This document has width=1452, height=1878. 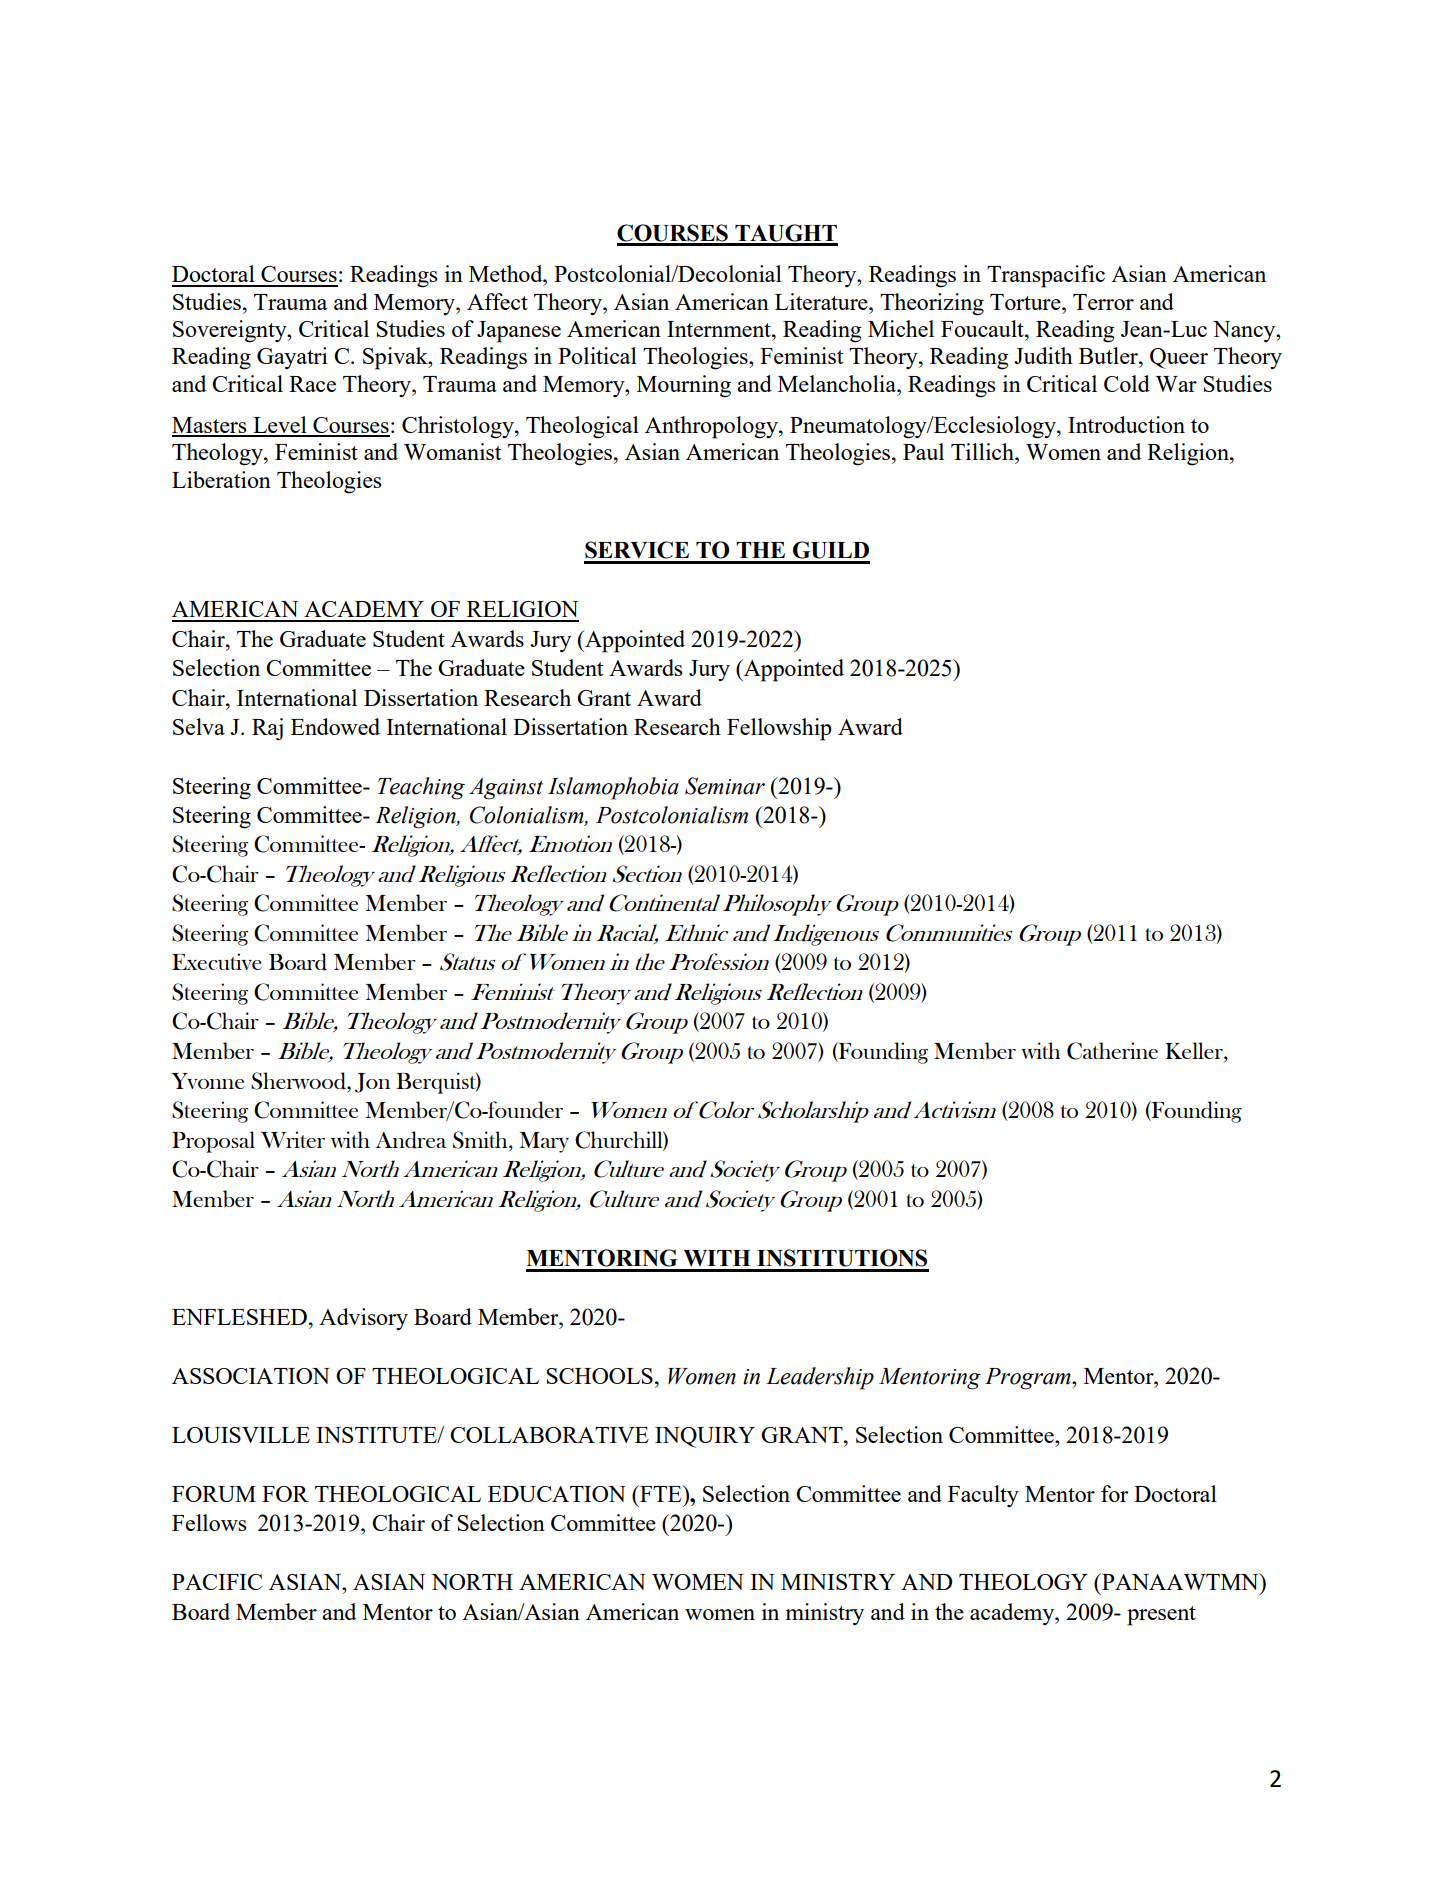 What do you see at coordinates (312, 384) in the document?
I see `Race` at bounding box center [312, 384].
